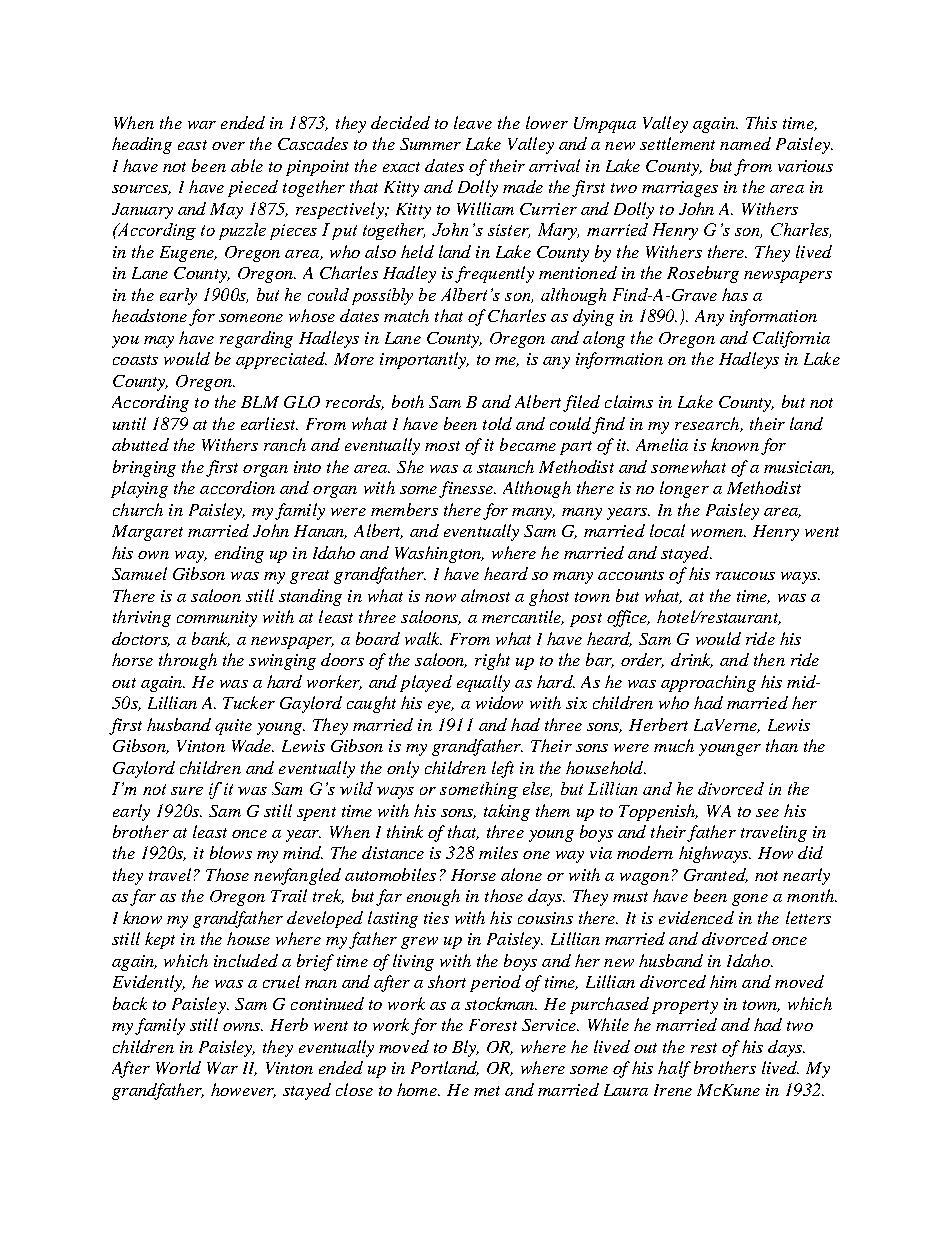 The image size is (952, 1233). I want to click on blows, so click(231, 852).
